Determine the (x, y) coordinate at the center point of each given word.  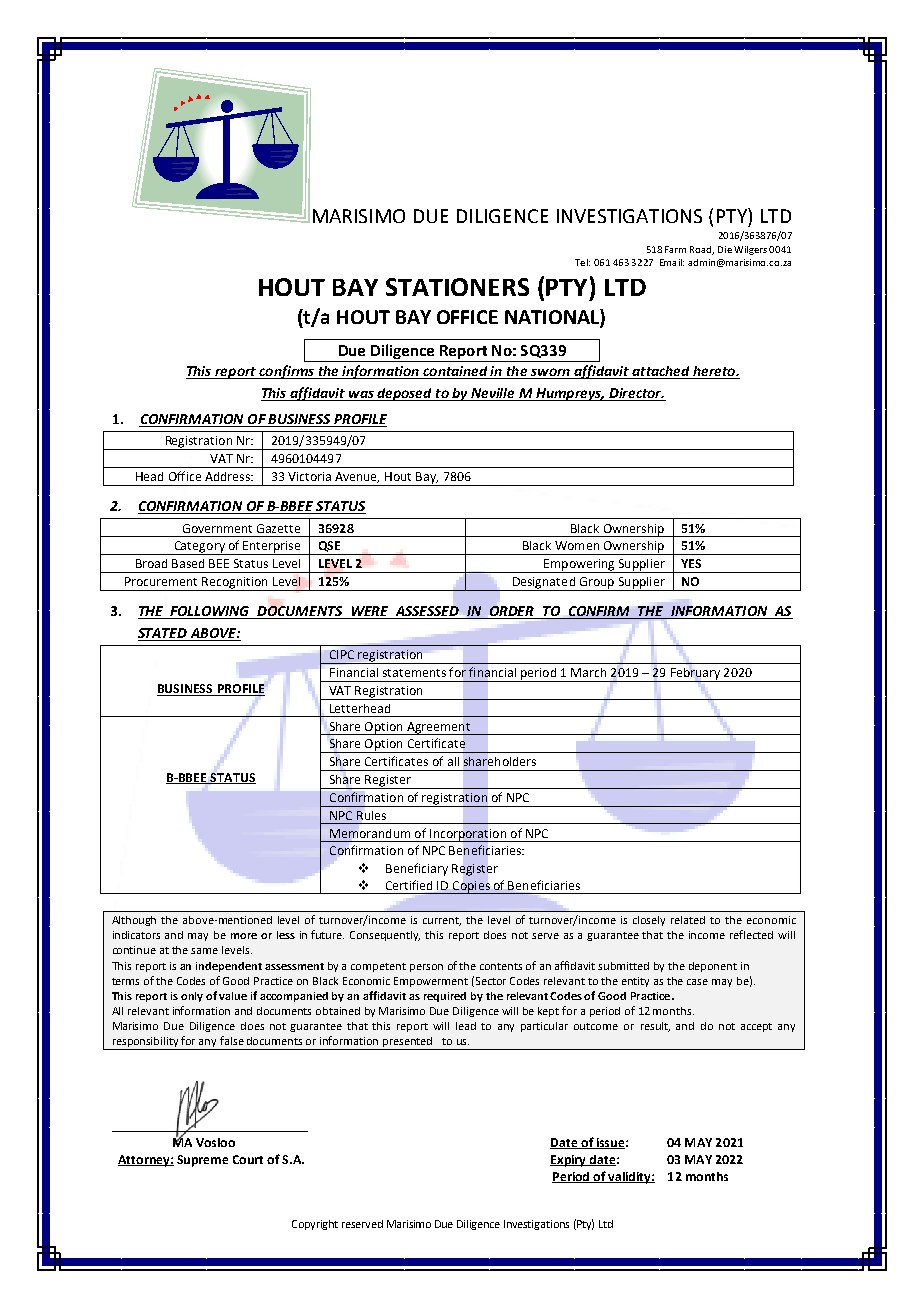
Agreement (438, 728)
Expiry (569, 1161)
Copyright (315, 1225)
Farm (675, 249)
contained (455, 372)
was (361, 396)
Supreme (202, 1161)
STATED (163, 634)
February (695, 675)
